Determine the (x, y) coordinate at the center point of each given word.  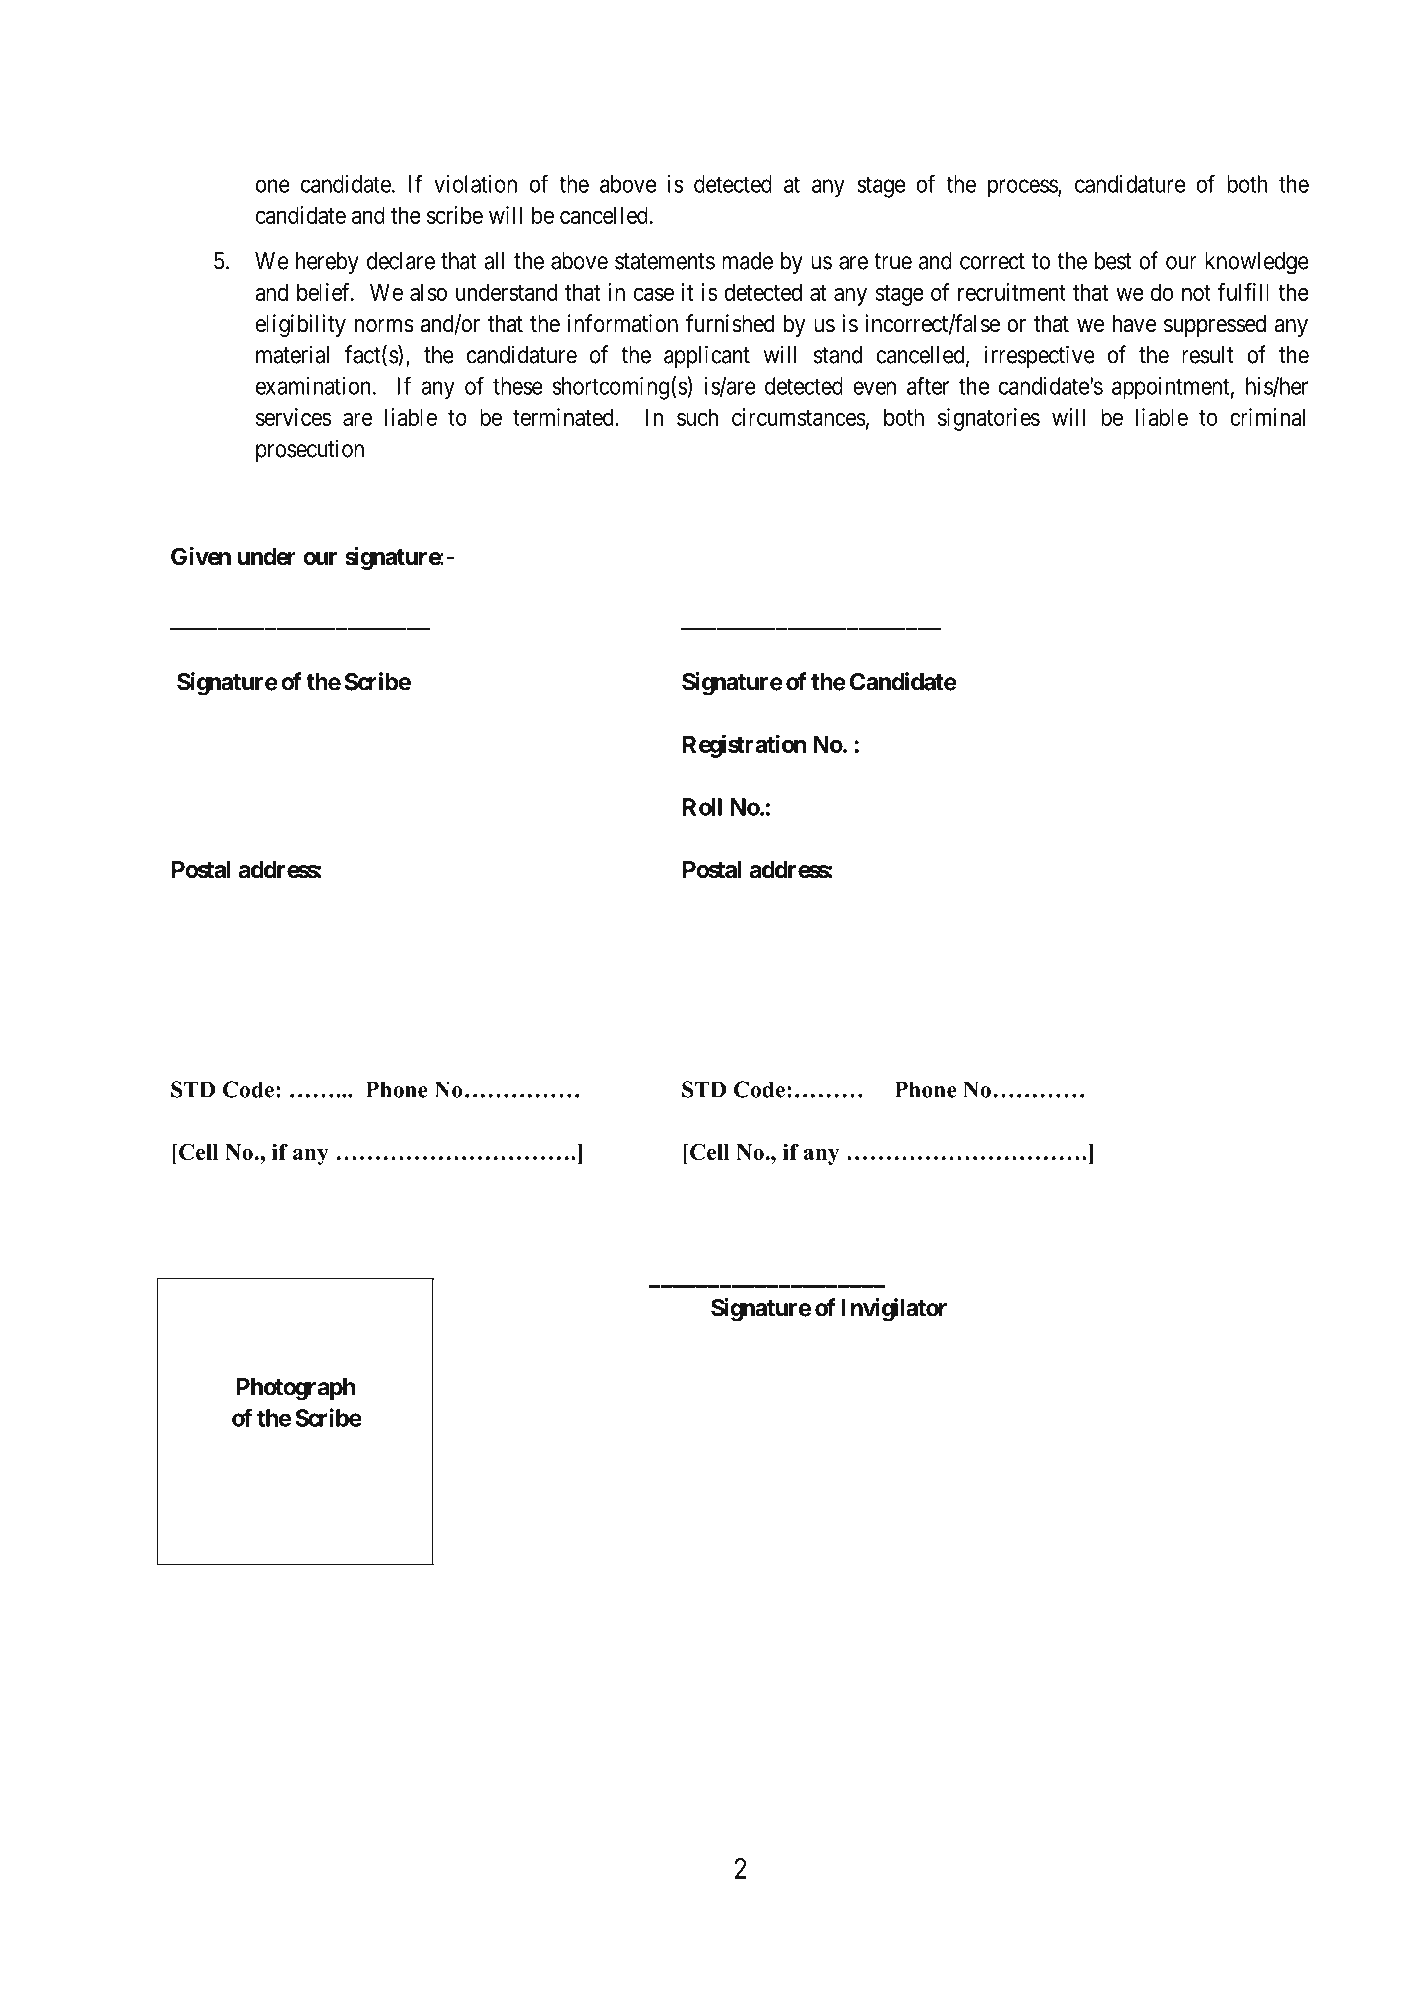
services (293, 417)
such (697, 417)
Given (201, 556)
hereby (327, 263)
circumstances (799, 417)
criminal (1267, 417)
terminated (564, 417)
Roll (702, 807)
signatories (989, 419)
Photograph (296, 1389)
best (1113, 261)
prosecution (310, 450)
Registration (744, 746)
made (747, 261)
